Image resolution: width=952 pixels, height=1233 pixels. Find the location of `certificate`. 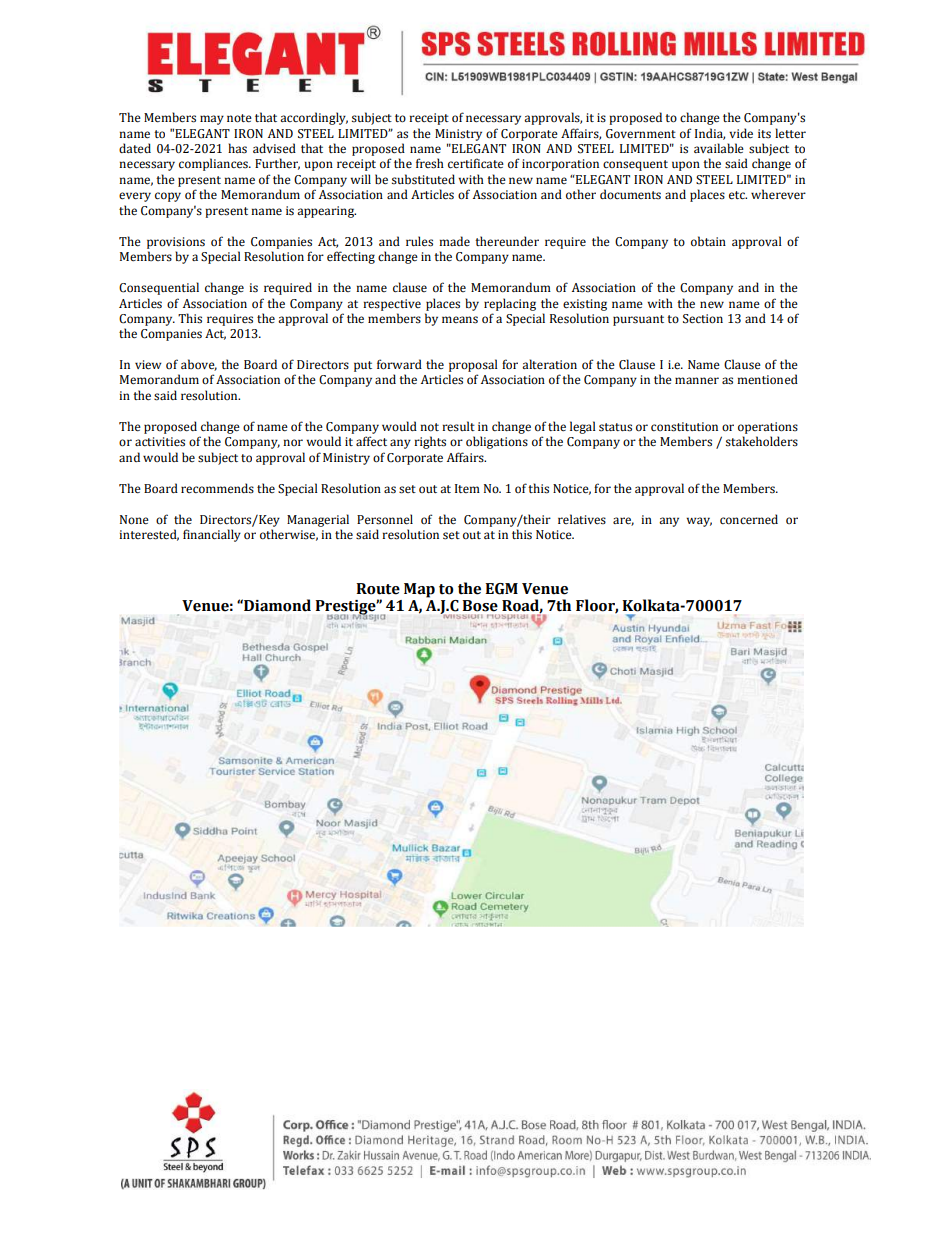

certificate is located at coordinates (476, 163).
